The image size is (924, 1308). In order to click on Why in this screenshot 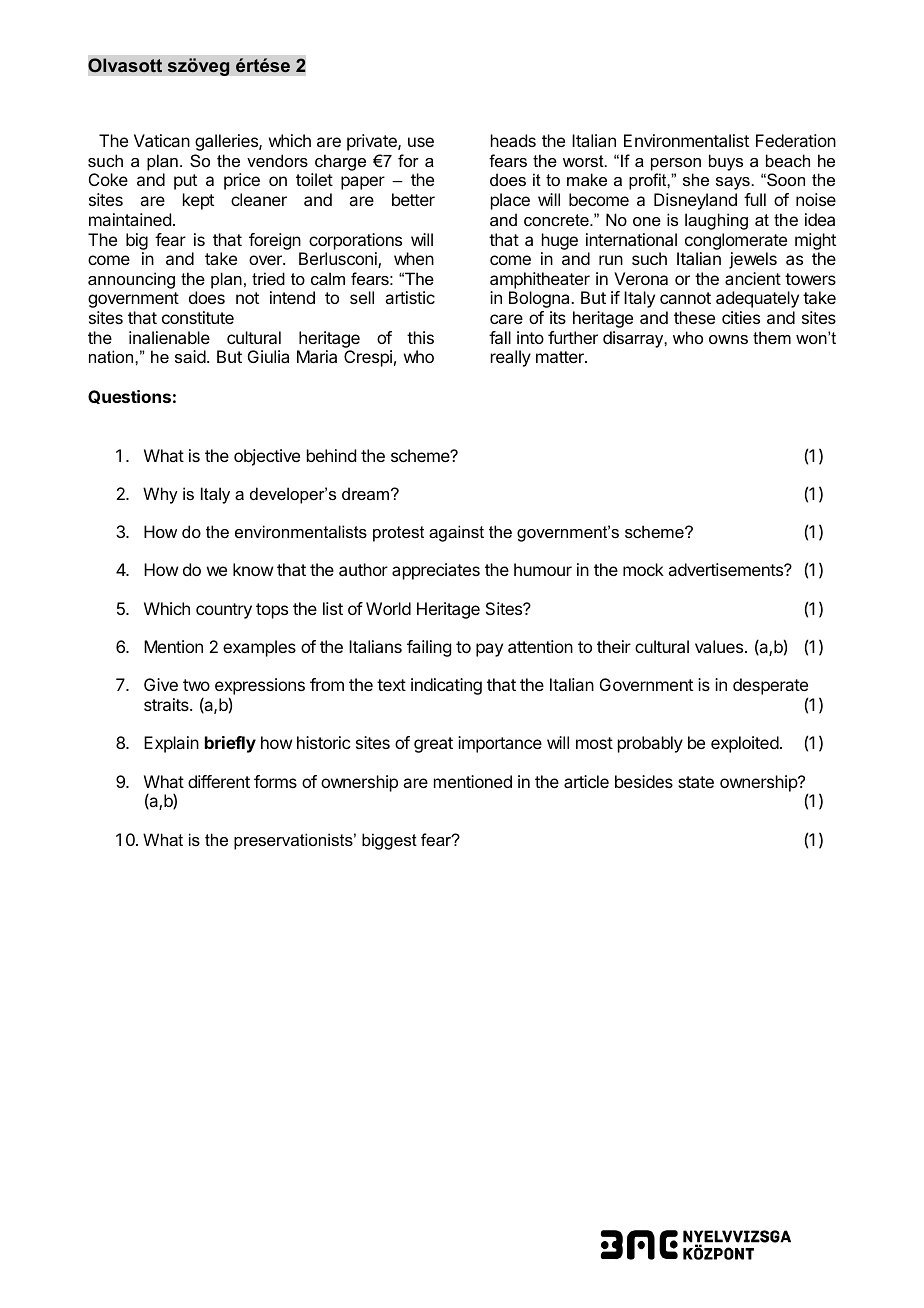, I will do `click(160, 495)`.
